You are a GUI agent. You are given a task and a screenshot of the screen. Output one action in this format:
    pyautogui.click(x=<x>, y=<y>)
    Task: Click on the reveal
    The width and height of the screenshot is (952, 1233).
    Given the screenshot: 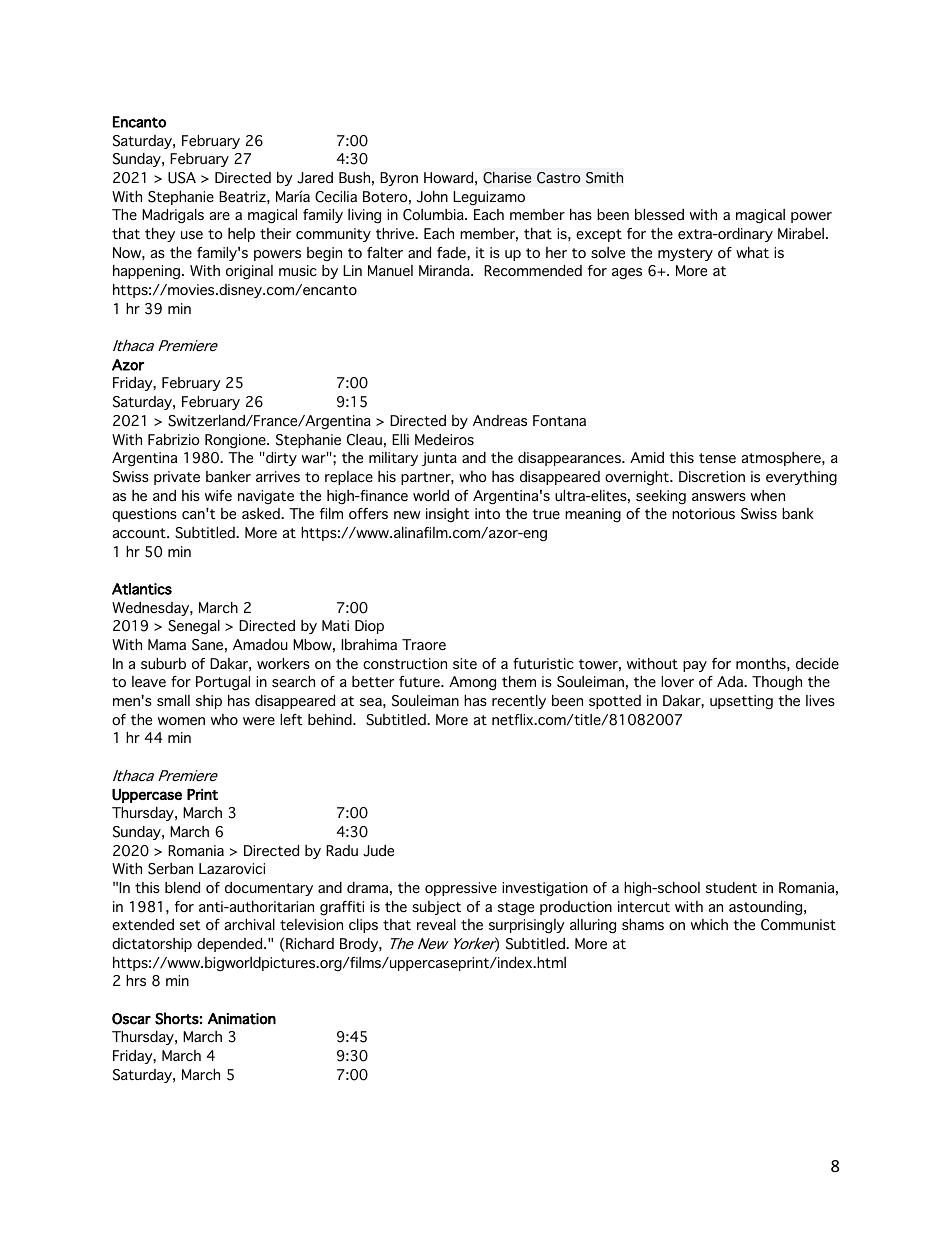 What is the action you would take?
    pyautogui.click(x=436, y=925)
